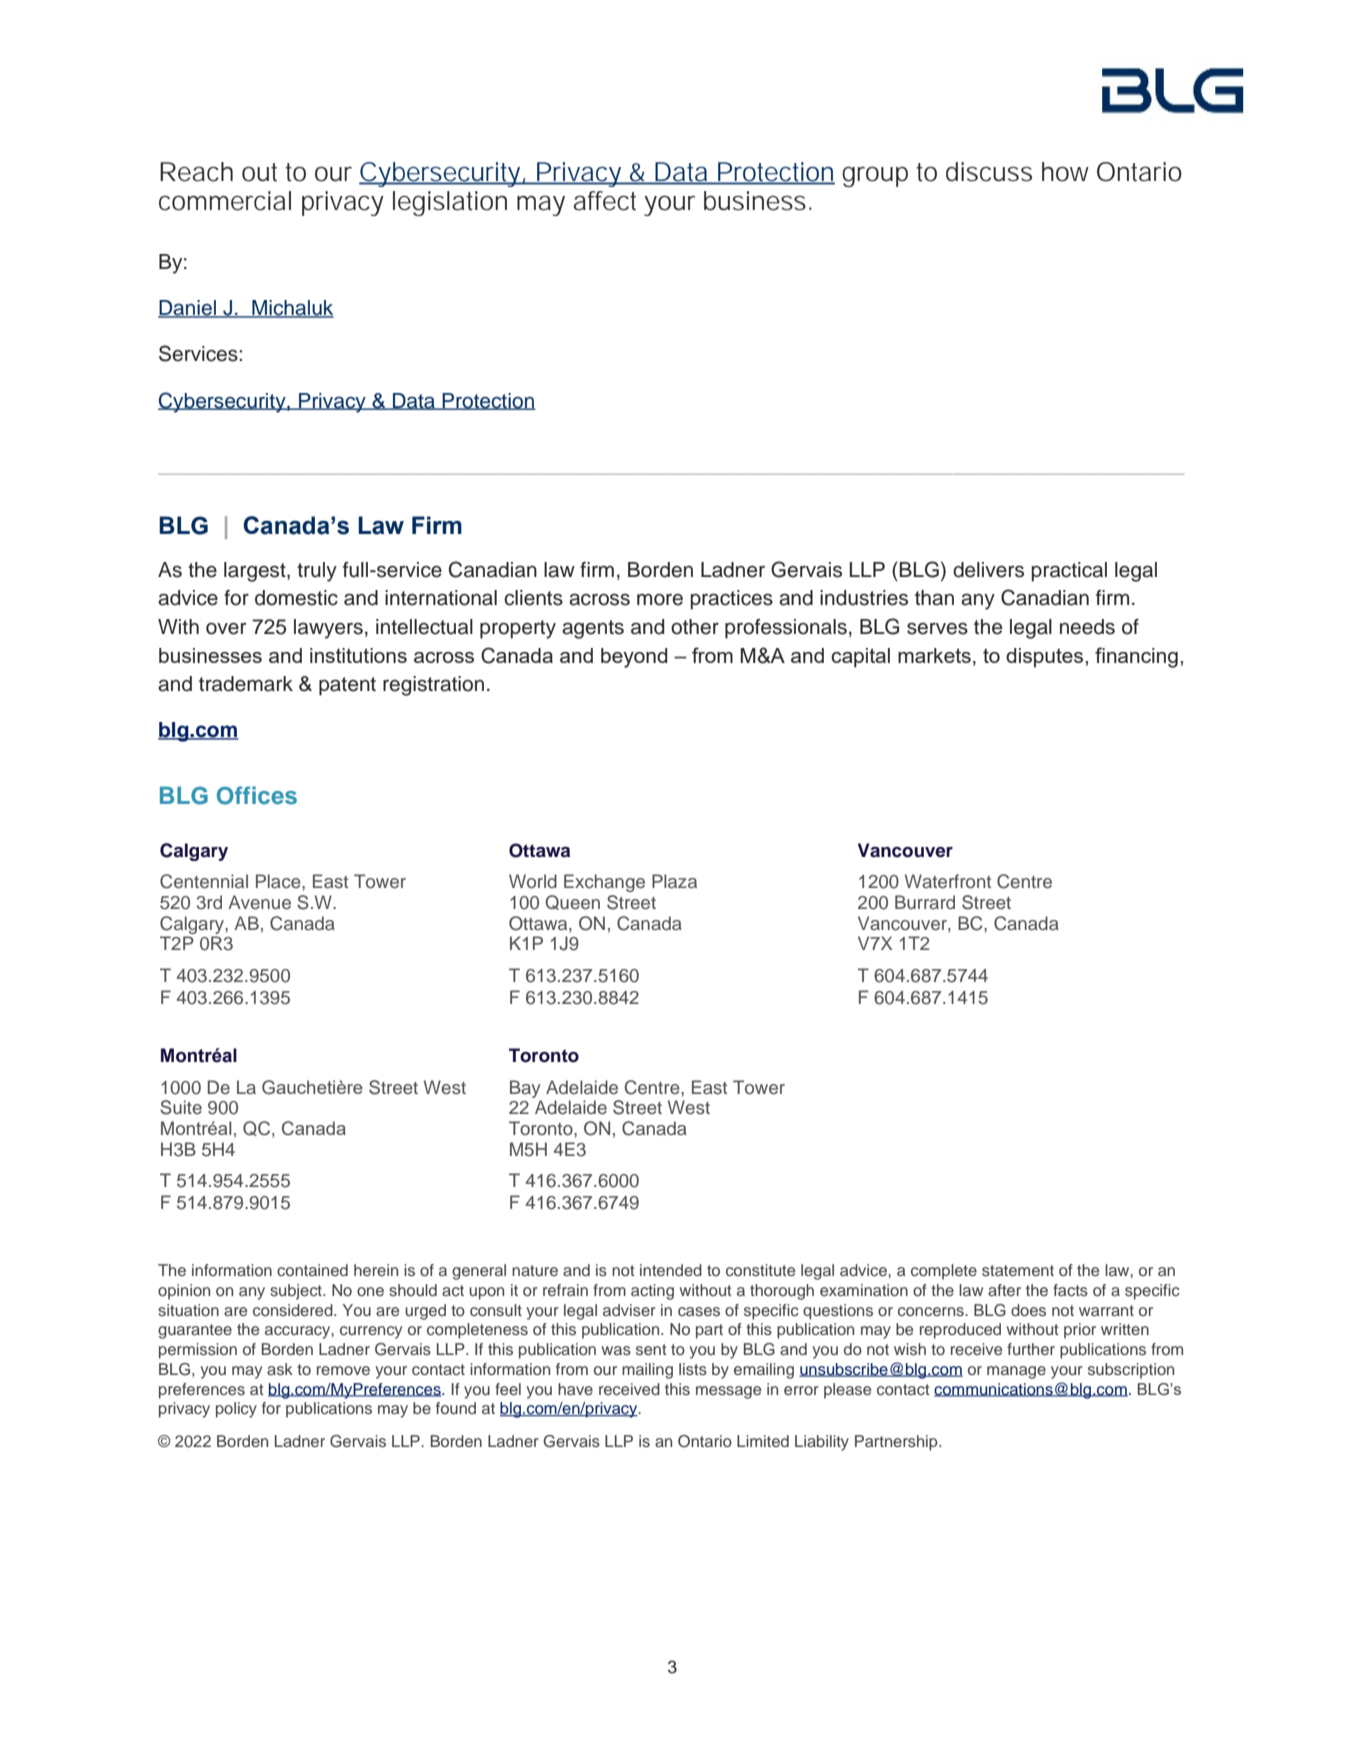 The image size is (1345, 1740). What do you see at coordinates (948, 881) in the document?
I see `Waterfront` at bounding box center [948, 881].
